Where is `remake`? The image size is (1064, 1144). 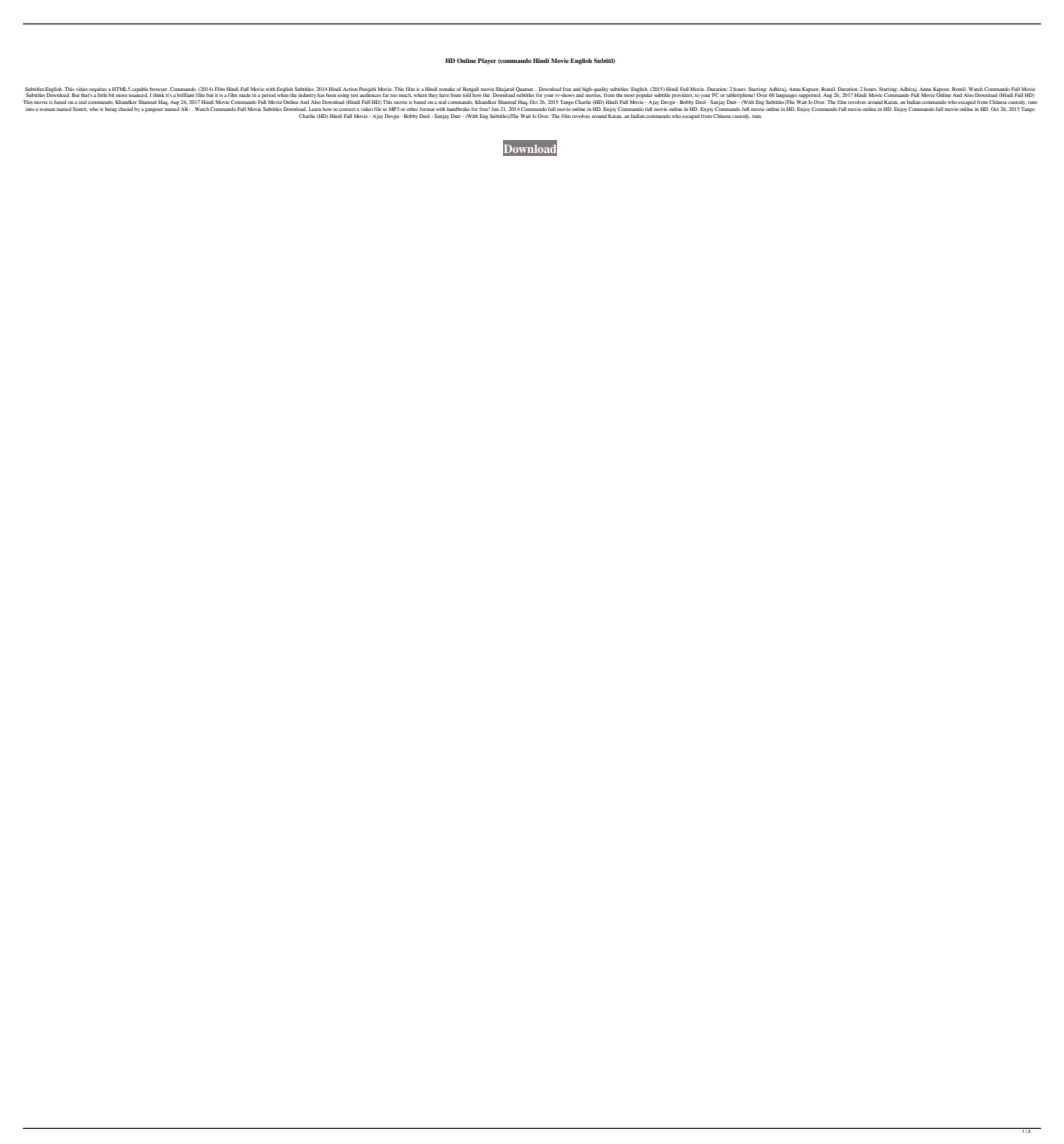
remake is located at coordinates (448, 89).
